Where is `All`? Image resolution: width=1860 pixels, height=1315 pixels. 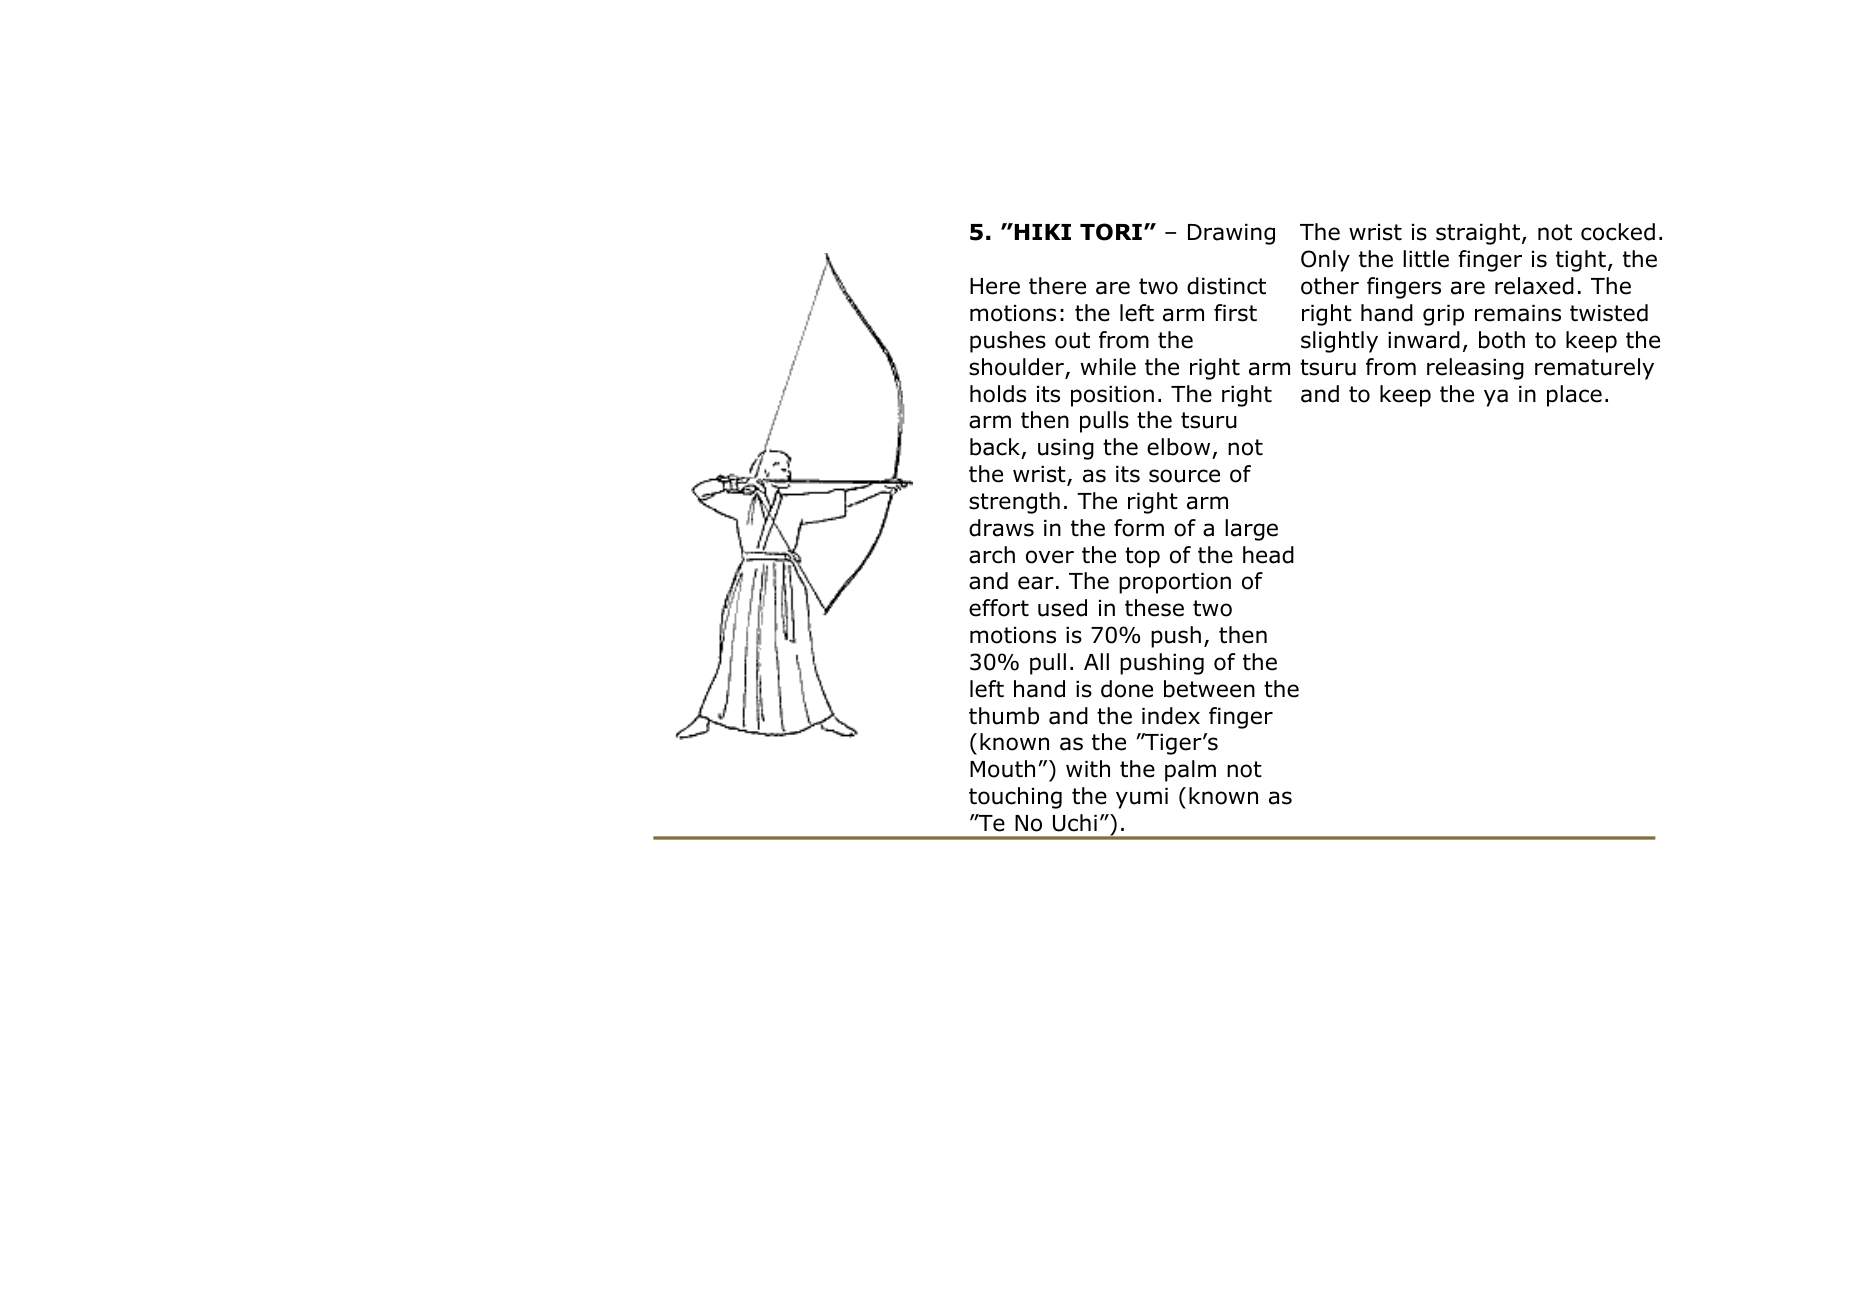
All is located at coordinates (1096, 661).
